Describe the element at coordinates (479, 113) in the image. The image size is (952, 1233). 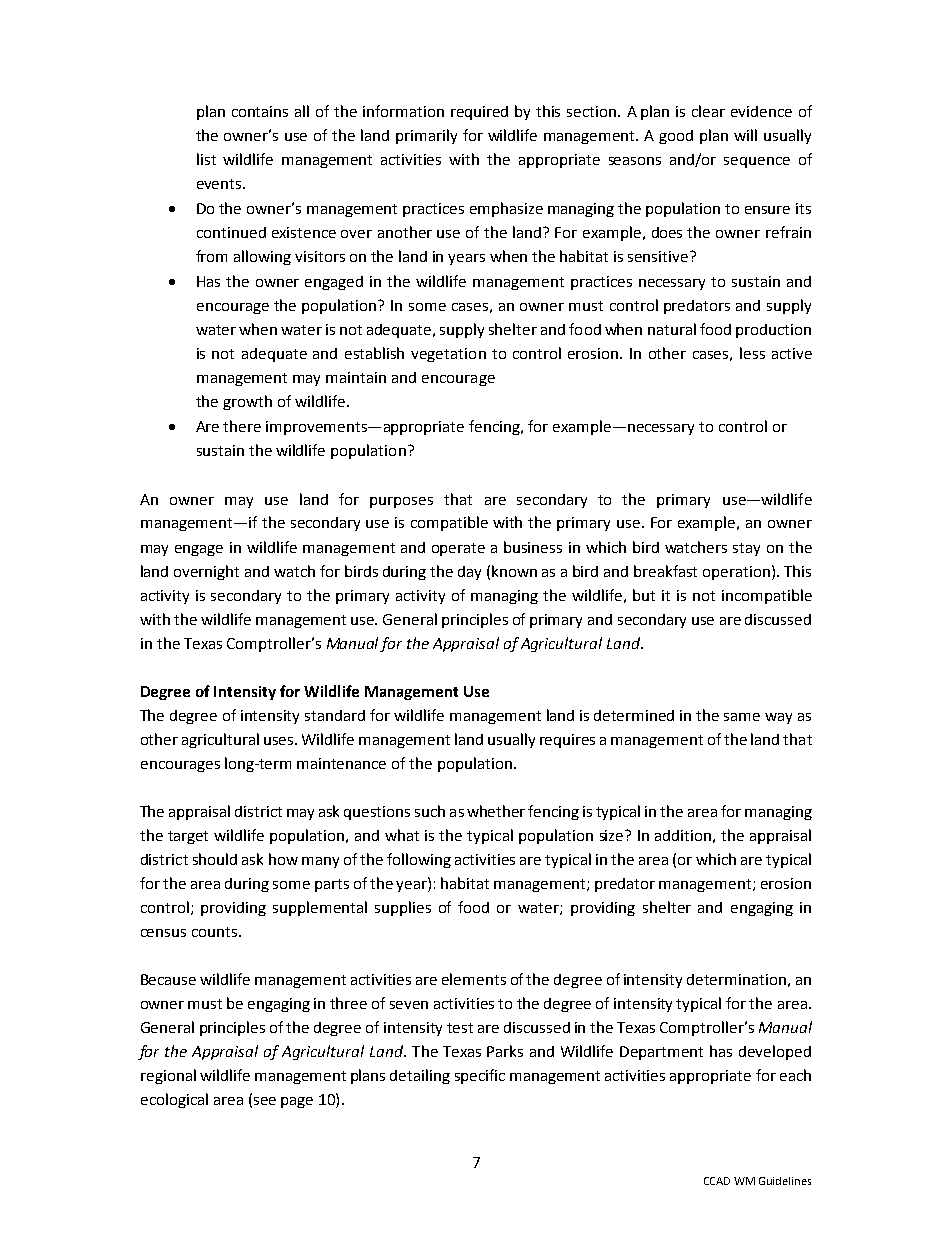
I see `required` at that location.
